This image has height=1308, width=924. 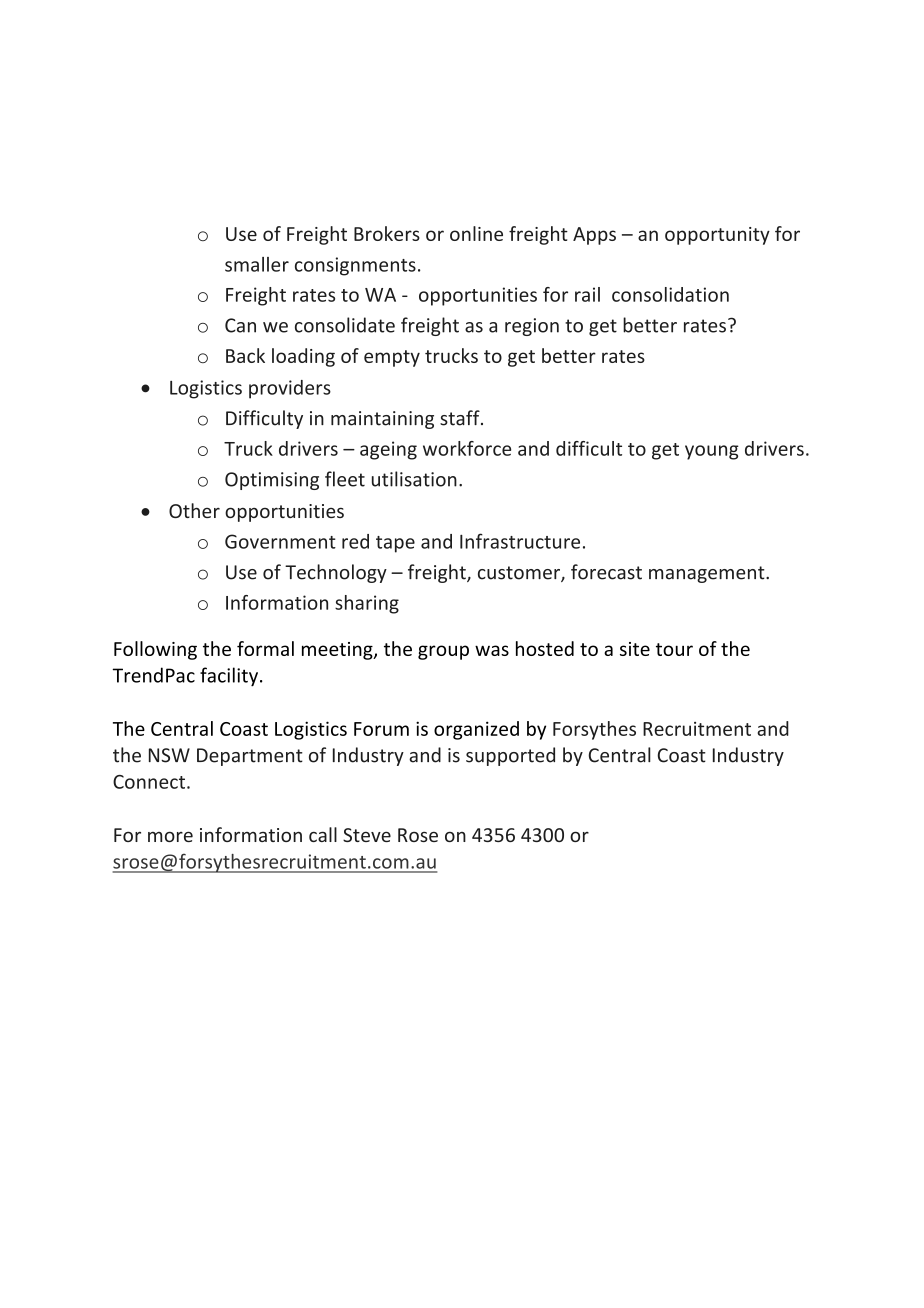 What do you see at coordinates (257, 264) in the image?
I see `smaller` at bounding box center [257, 264].
